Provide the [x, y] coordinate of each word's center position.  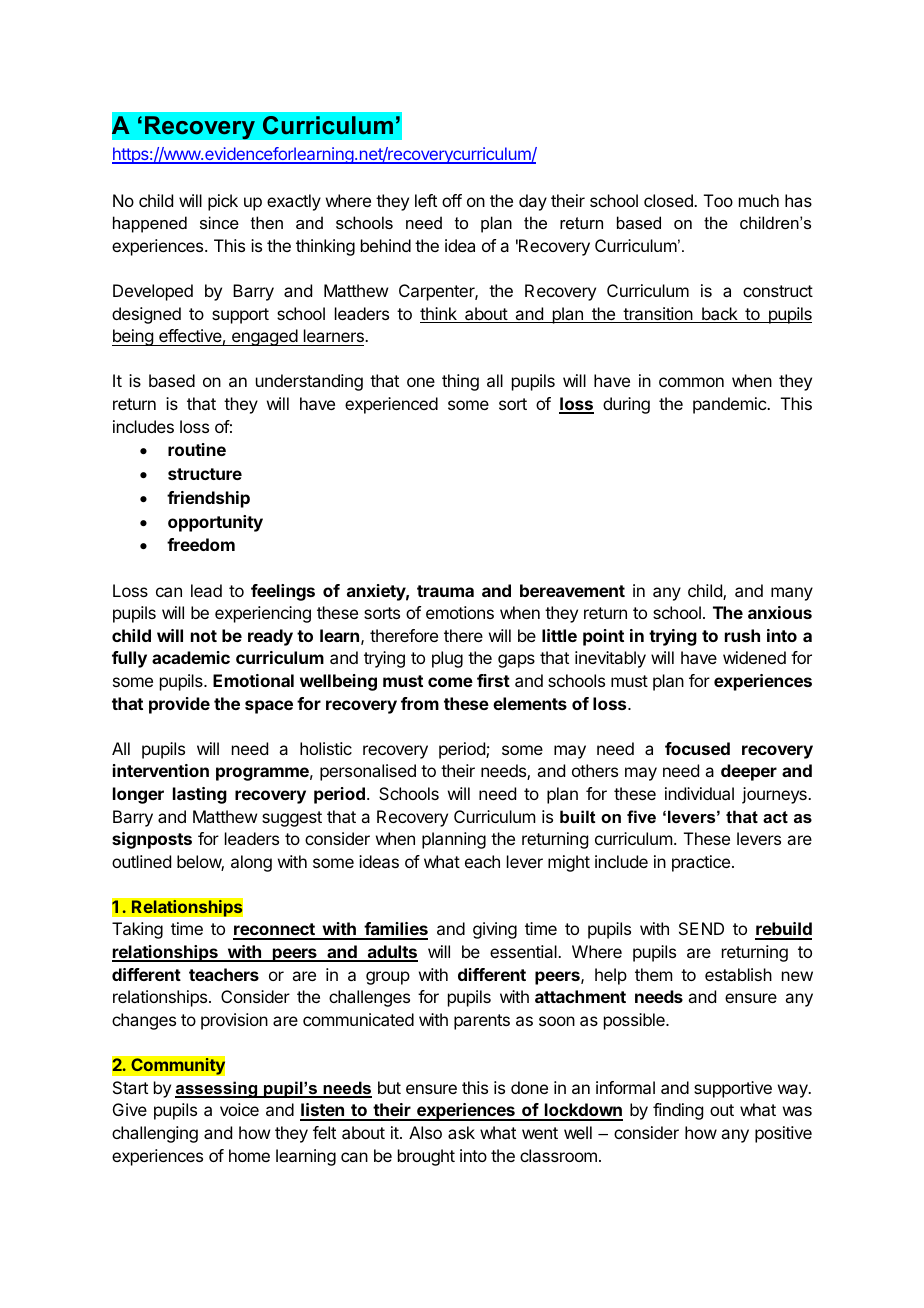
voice [239, 1109]
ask [461, 1132]
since [219, 222]
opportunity [215, 523]
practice [702, 863]
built [577, 816]
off [452, 200]
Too [718, 200]
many [792, 594]
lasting [200, 795]
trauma [445, 591]
